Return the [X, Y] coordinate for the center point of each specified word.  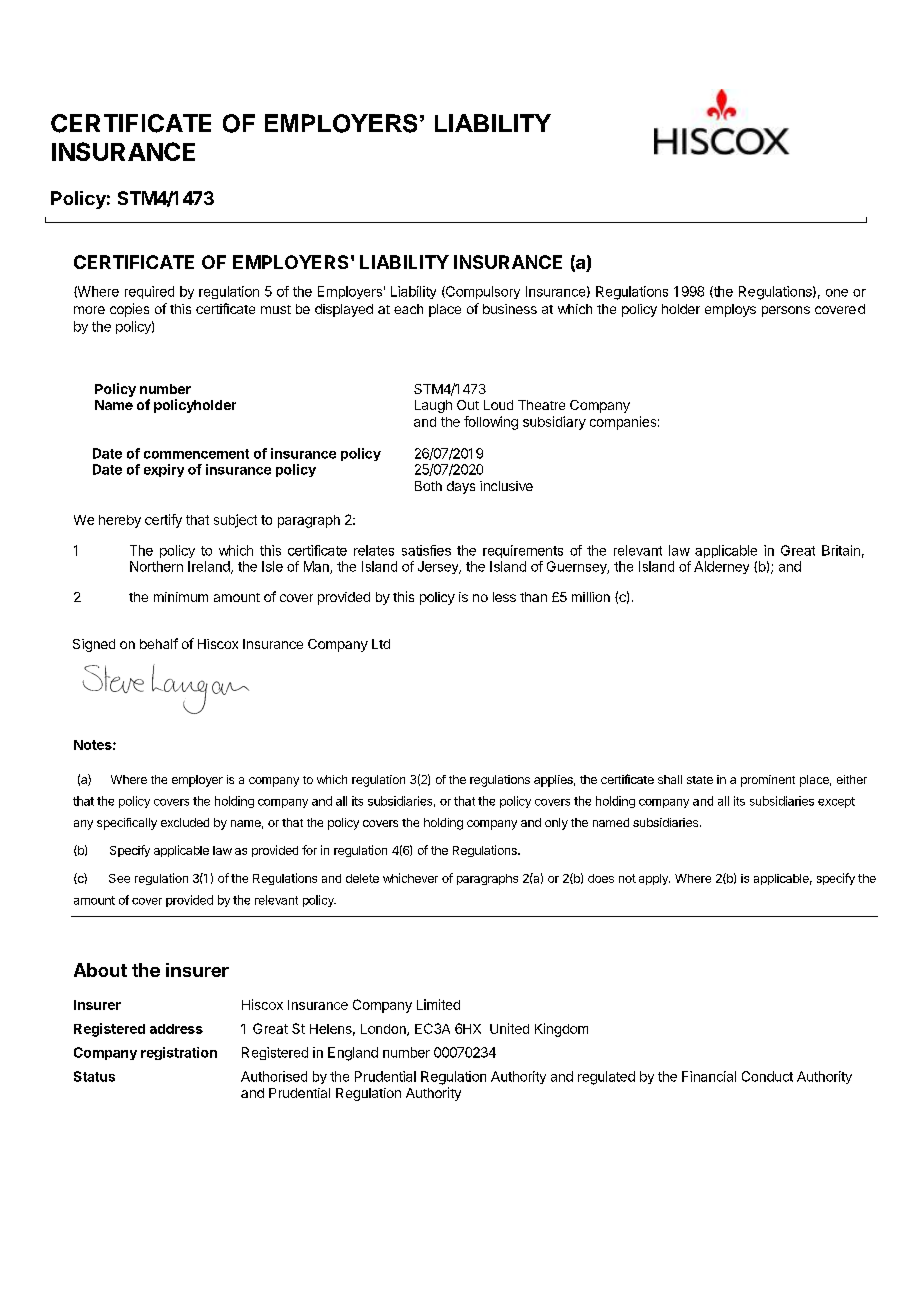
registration [179, 1053]
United [509, 1028]
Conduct [767, 1076]
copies [129, 310]
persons [786, 311]
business [510, 309]
